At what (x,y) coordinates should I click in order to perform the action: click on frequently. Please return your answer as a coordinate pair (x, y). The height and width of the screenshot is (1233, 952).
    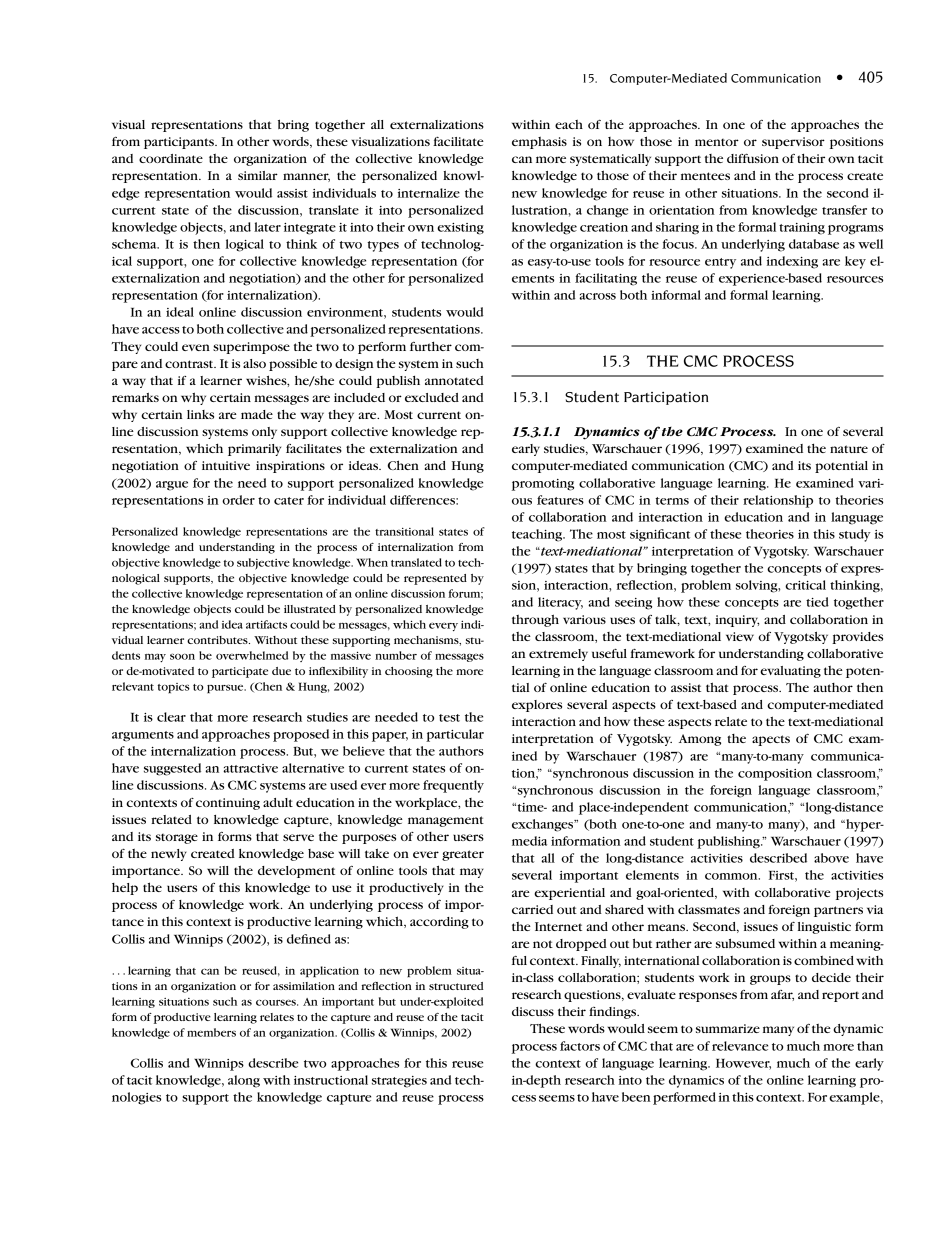
    Looking at the image, I should click on (453, 786).
